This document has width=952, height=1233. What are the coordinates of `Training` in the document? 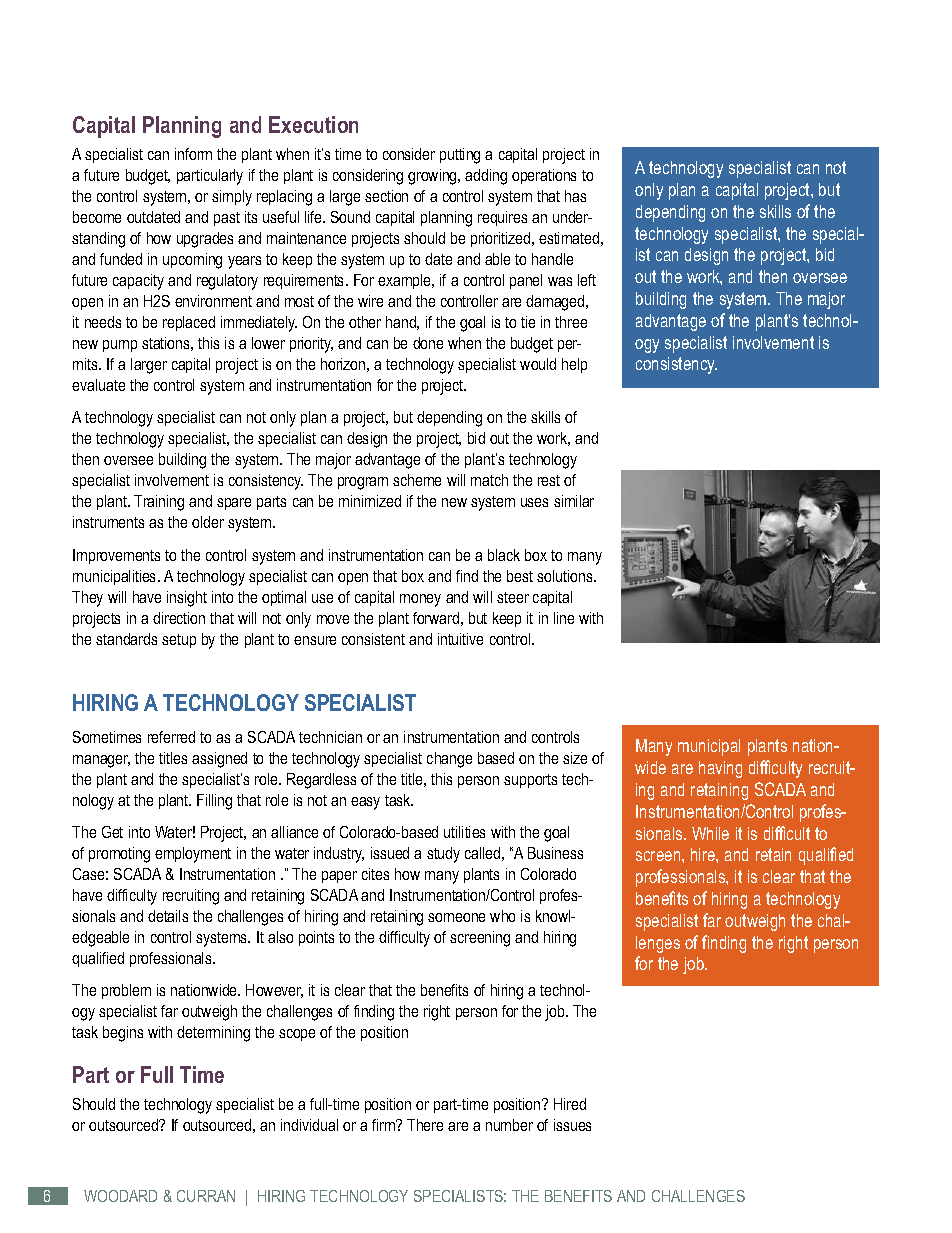 It's located at (159, 503).
